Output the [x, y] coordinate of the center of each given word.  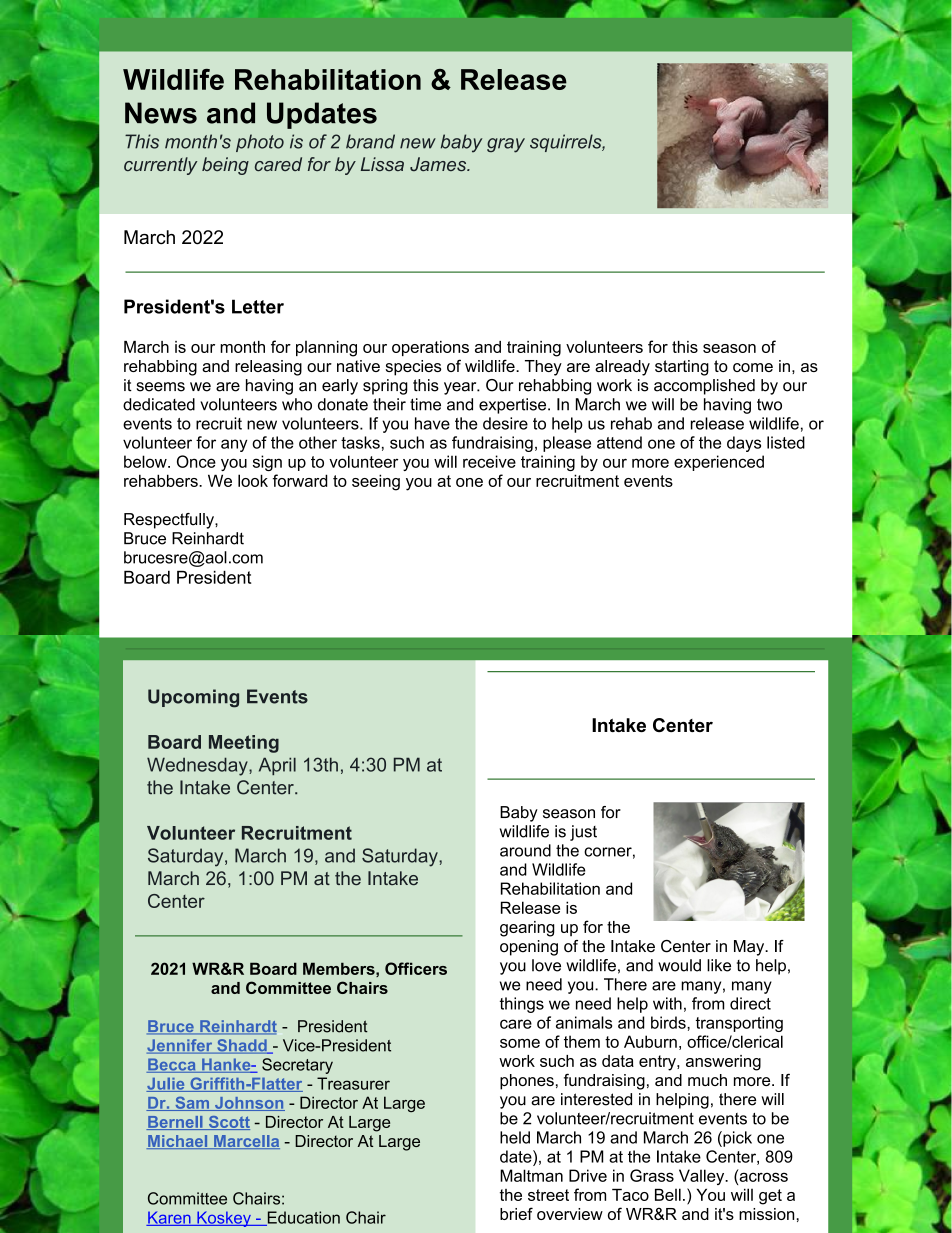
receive [489, 461]
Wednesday [198, 766]
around [525, 850]
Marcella [246, 1142]
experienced [719, 463]
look [253, 480]
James [439, 164]
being [225, 166]
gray [506, 145]
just [583, 833]
